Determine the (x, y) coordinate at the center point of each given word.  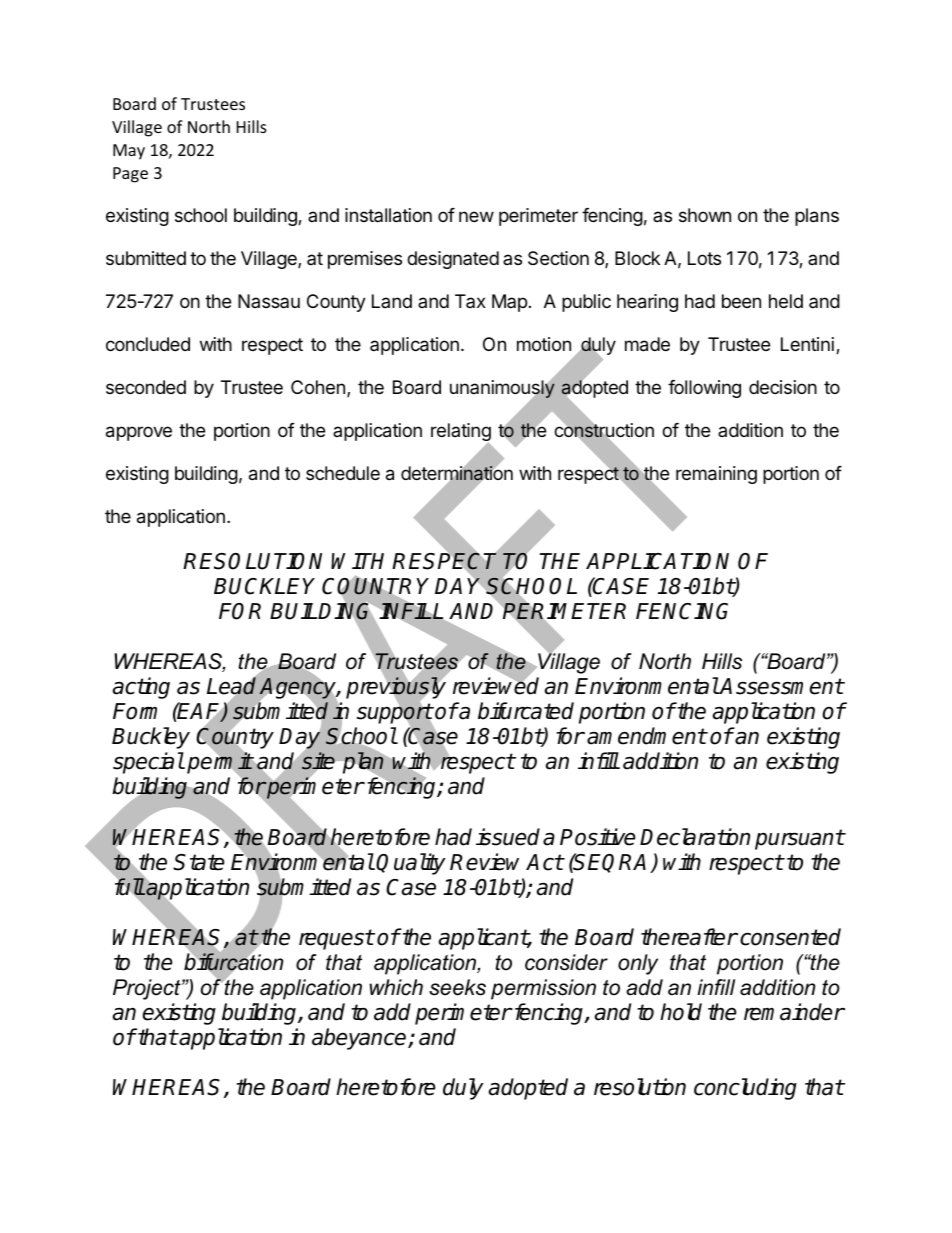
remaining (716, 475)
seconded (146, 387)
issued (508, 837)
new (476, 216)
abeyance (360, 1039)
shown (705, 215)
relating (461, 433)
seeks (457, 987)
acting (141, 688)
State (199, 862)
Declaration (695, 837)
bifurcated (526, 711)
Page (130, 175)
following (704, 389)
